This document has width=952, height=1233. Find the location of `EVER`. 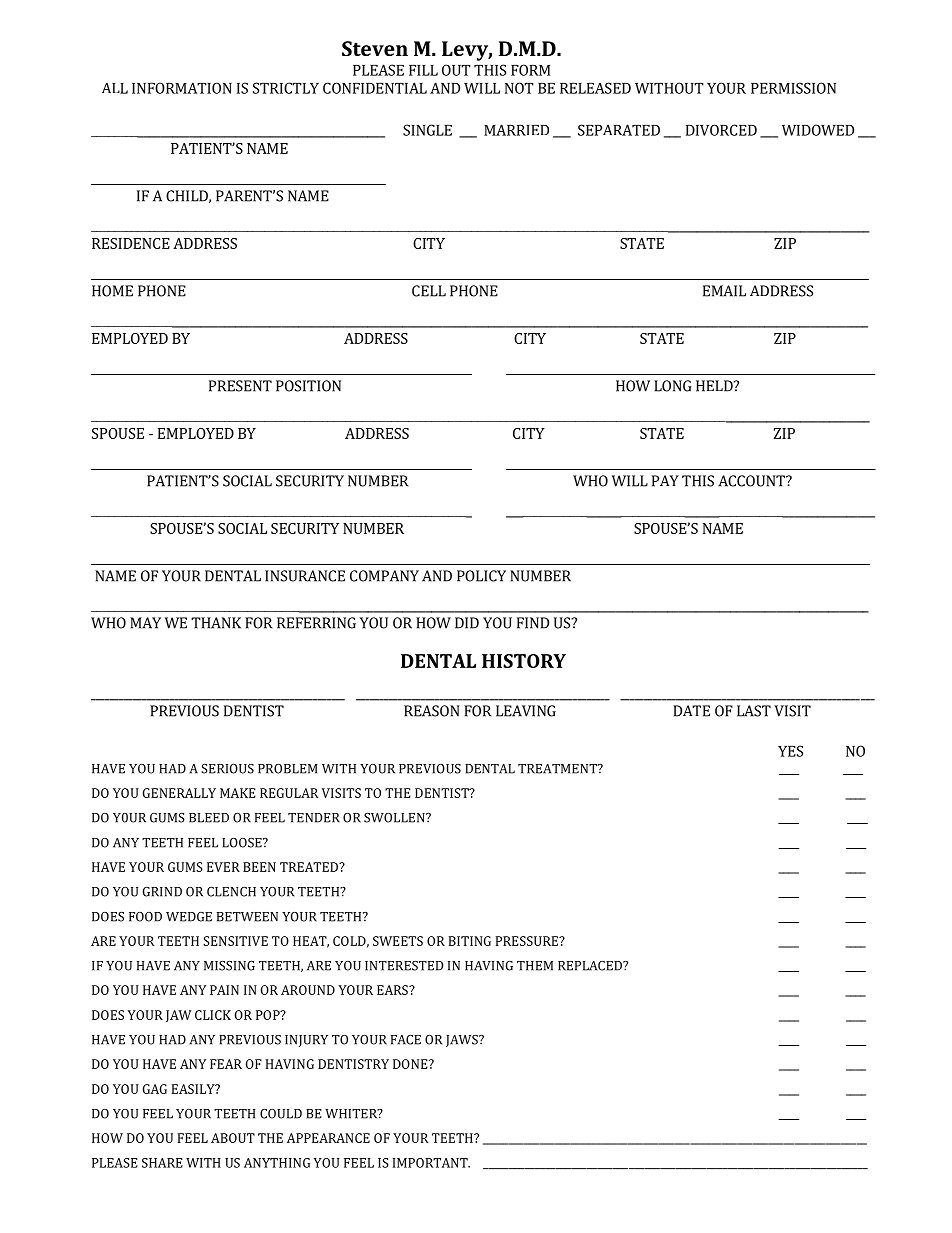

EVER is located at coordinates (223, 867).
